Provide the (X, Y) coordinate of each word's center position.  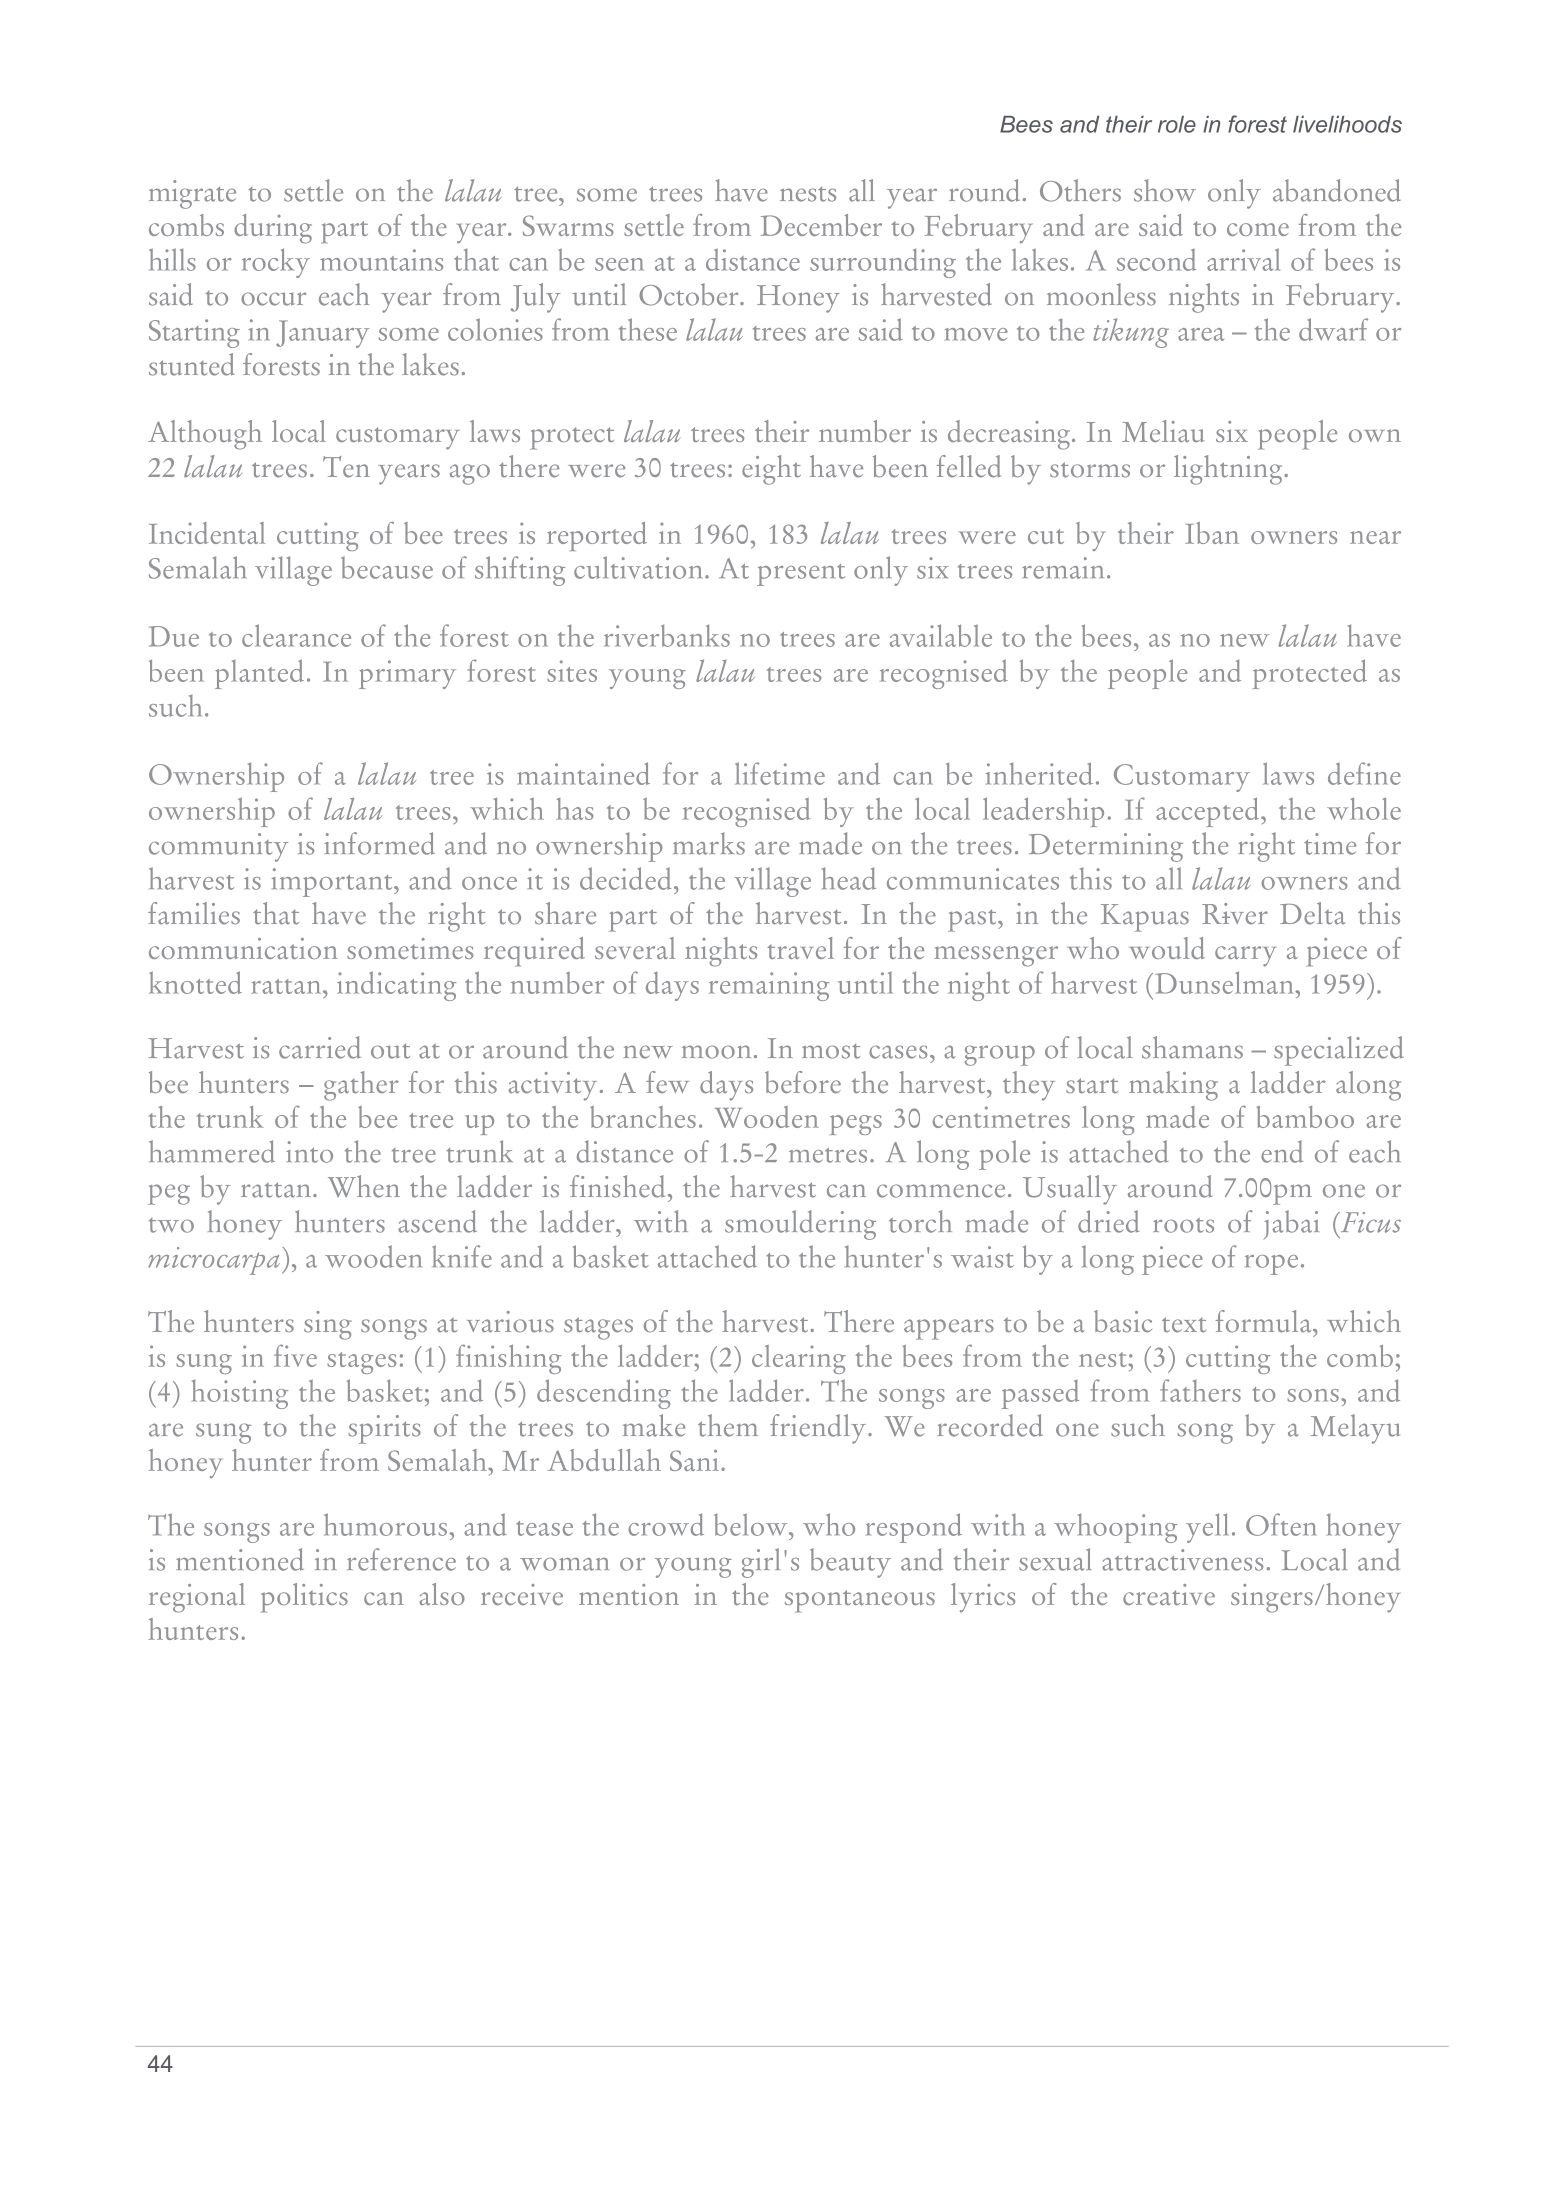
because (387, 567)
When (364, 1186)
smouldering (800, 1225)
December (821, 225)
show (1165, 190)
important (333, 882)
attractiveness (1182, 1560)
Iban (1212, 533)
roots (1183, 1225)
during (273, 229)
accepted (1209, 812)
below (752, 1524)
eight (771, 470)
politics (304, 1598)
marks (709, 843)
